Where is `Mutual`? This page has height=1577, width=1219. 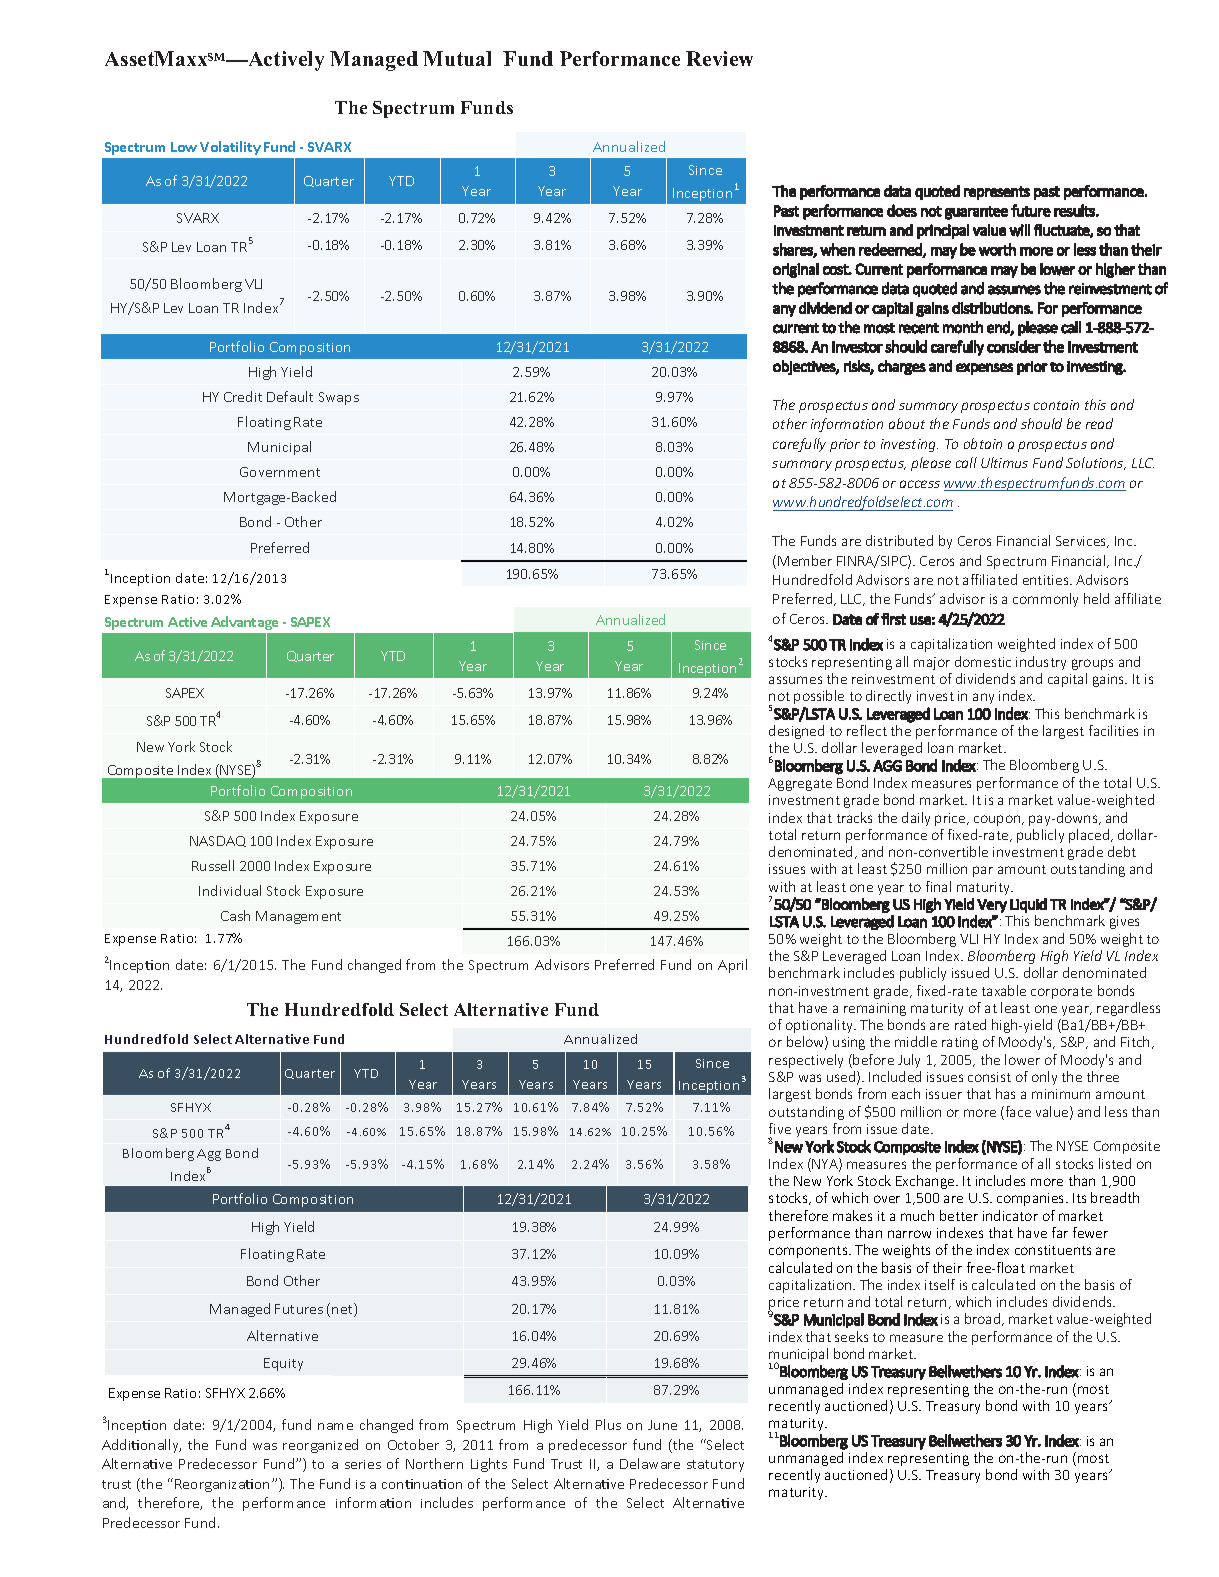
Mutual is located at coordinates (457, 58).
